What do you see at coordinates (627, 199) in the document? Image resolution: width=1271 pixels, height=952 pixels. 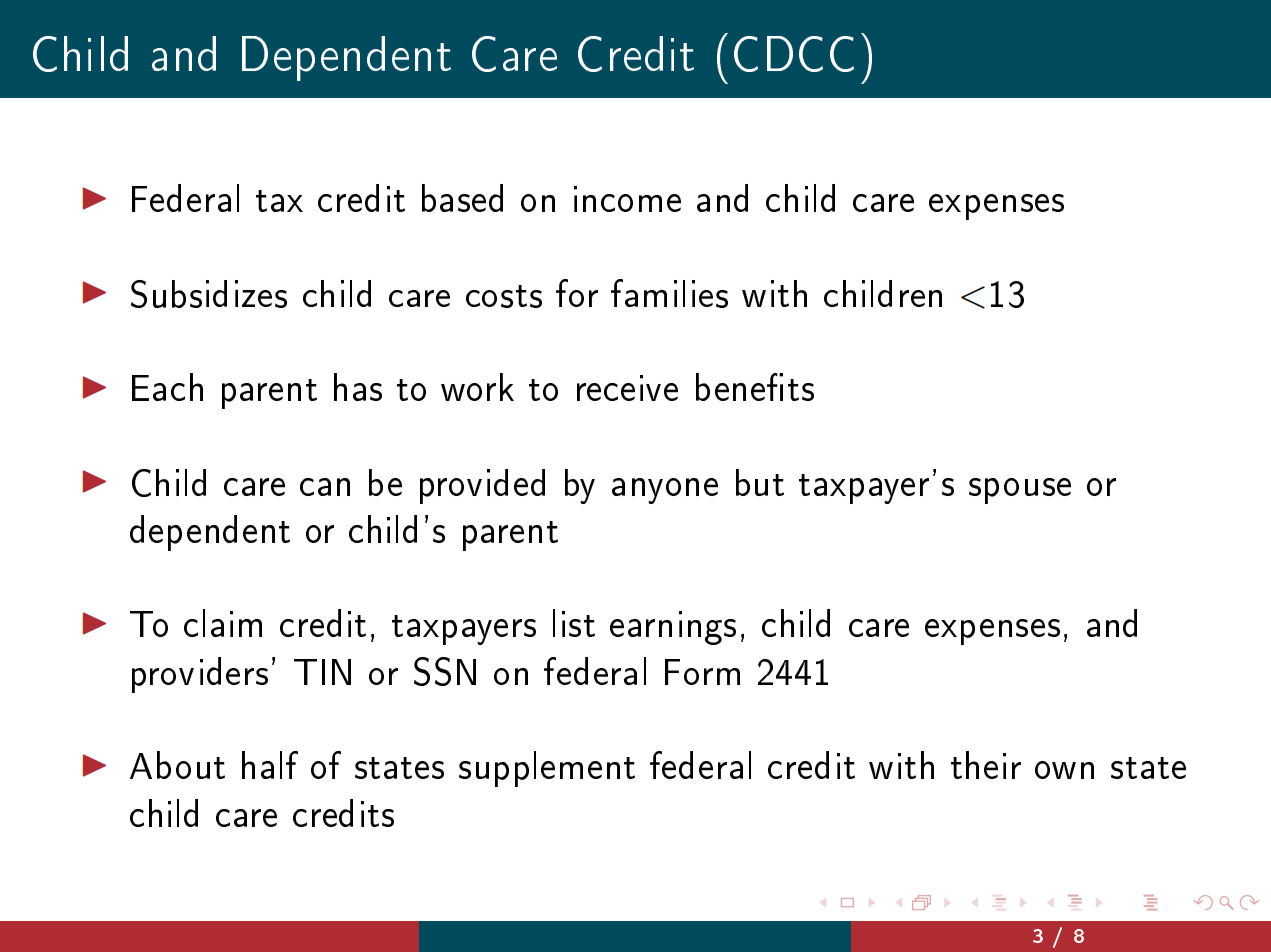 I see `income` at bounding box center [627, 199].
